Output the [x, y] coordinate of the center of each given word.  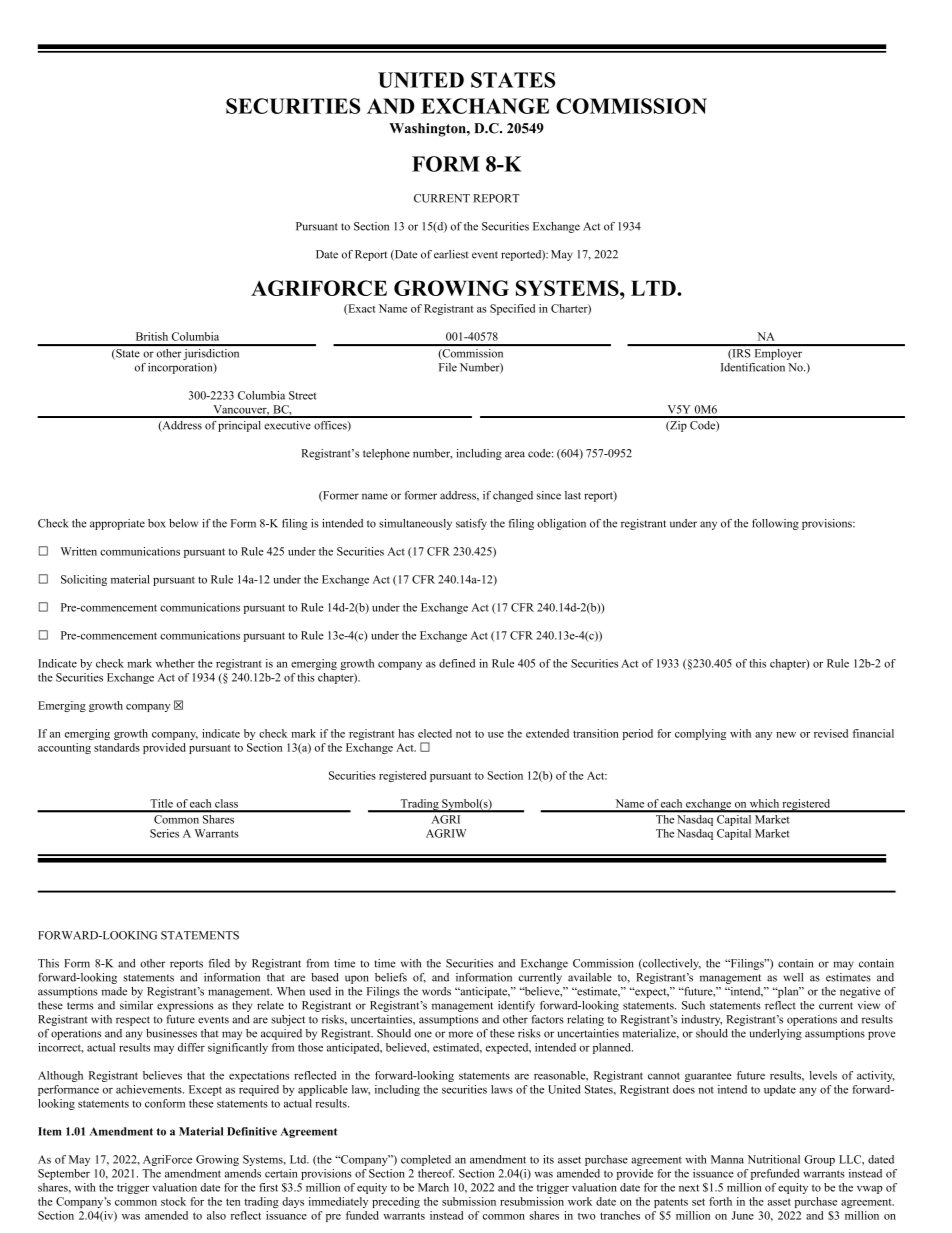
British [152, 336]
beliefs [391, 977]
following [775, 524]
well [793, 977]
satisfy [471, 524]
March [433, 1187]
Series [164, 833]
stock [173, 1201]
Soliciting [84, 580]
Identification [753, 367]
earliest [451, 254]
